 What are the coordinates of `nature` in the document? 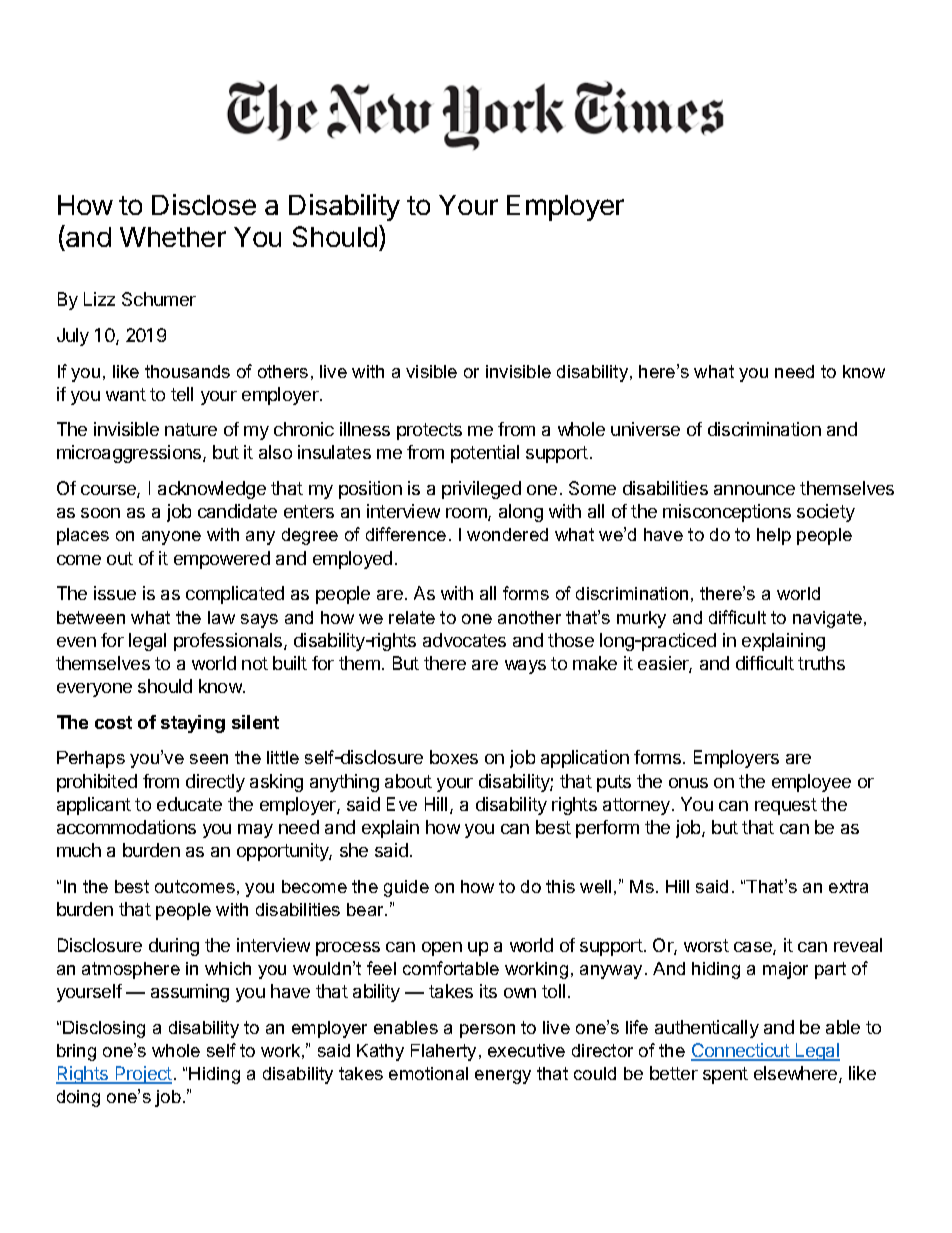 It's located at (191, 429).
